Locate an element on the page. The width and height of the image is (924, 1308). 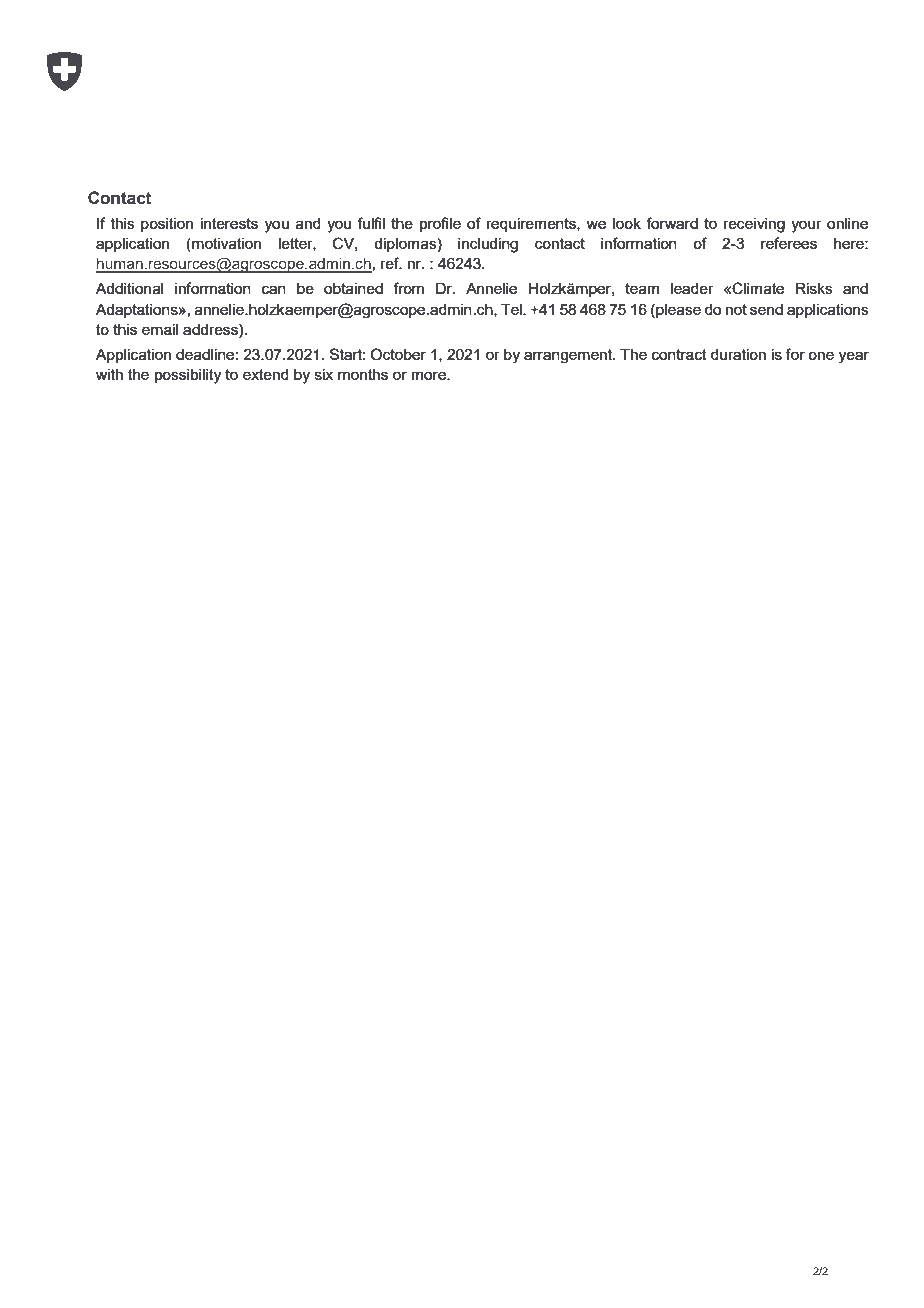
Risks is located at coordinates (814, 288).
